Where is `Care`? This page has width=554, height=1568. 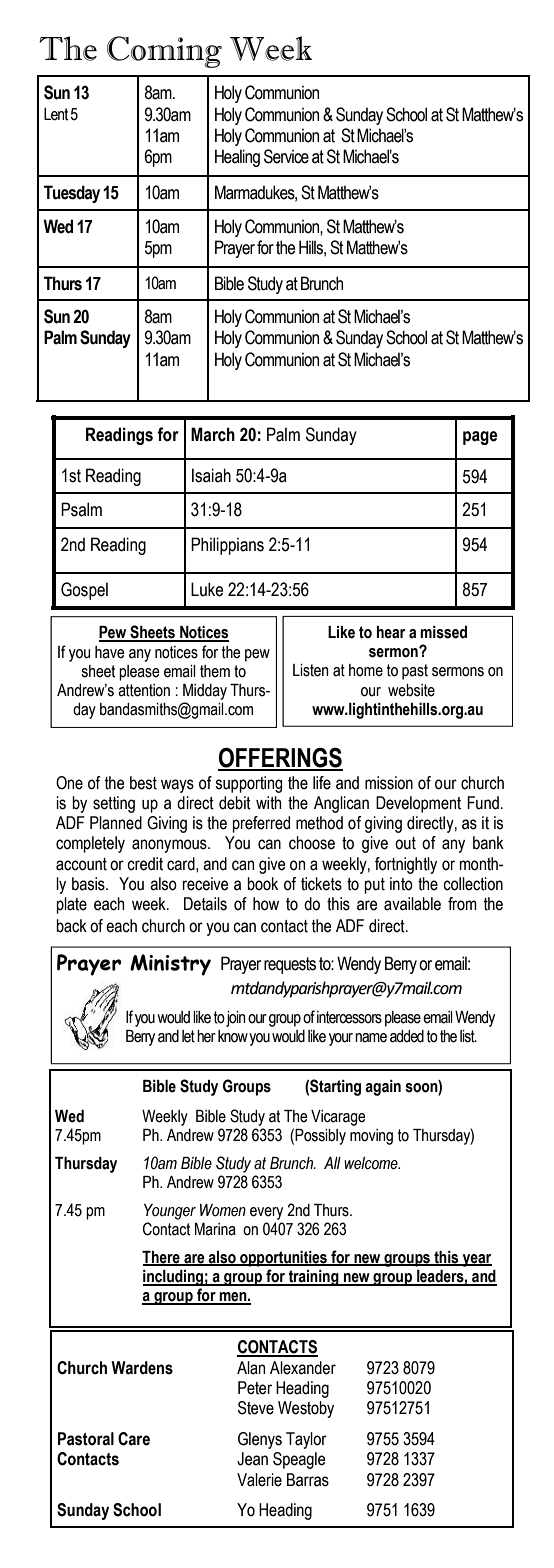
Care is located at coordinates (134, 1439).
